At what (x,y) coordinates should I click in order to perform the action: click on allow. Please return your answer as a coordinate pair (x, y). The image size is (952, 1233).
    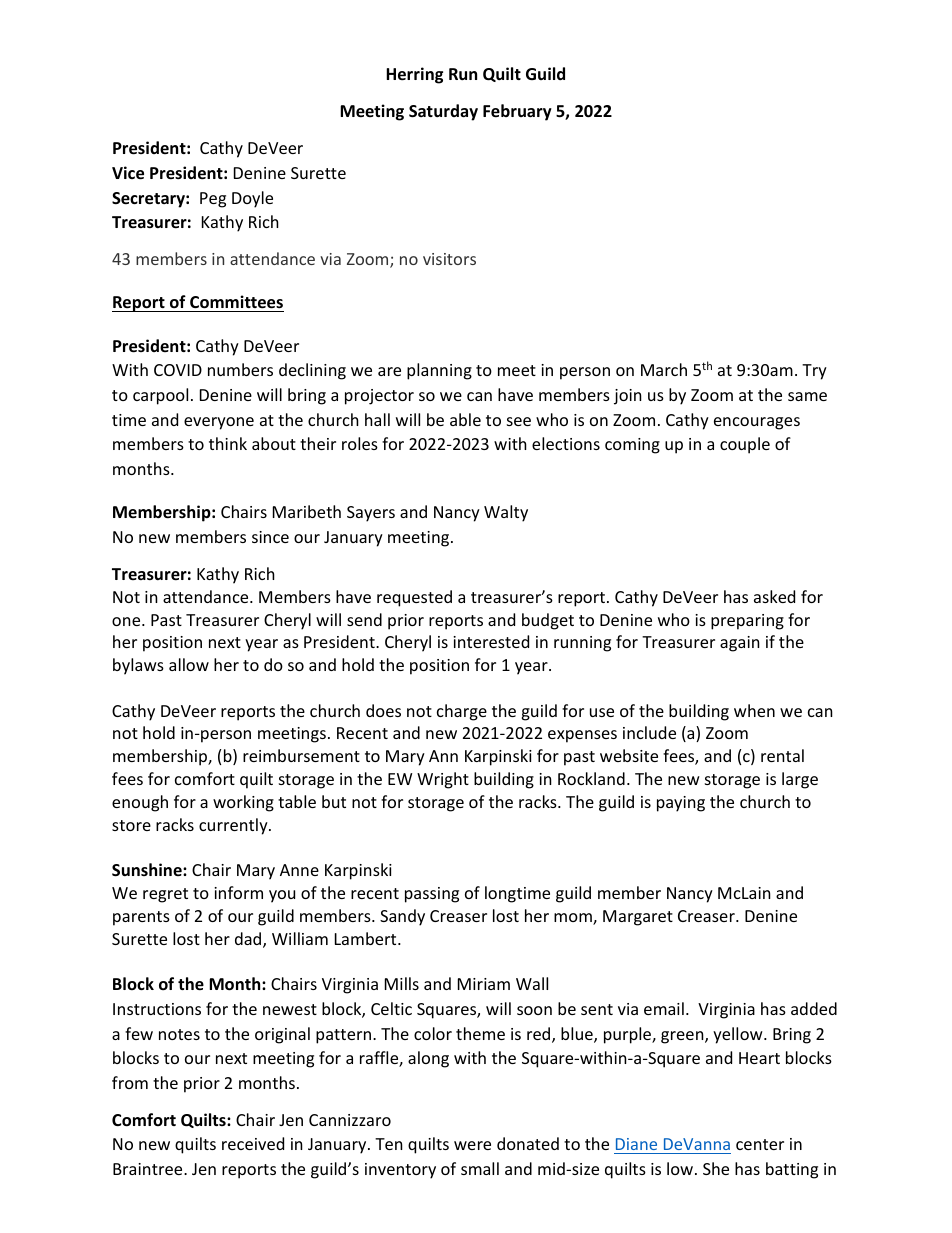
    Looking at the image, I should click on (189, 664).
